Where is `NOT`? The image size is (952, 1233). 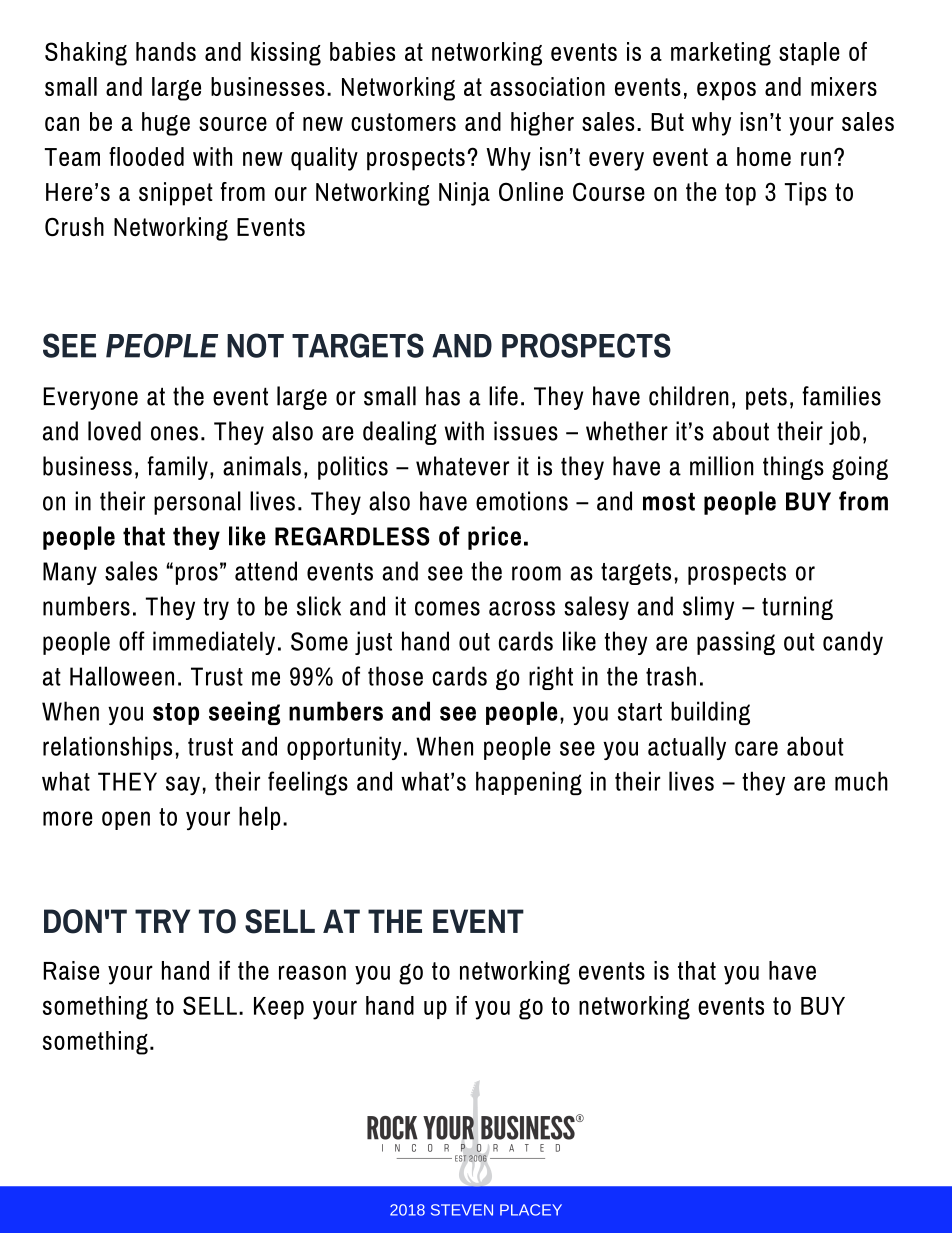 NOT is located at coordinates (255, 345).
